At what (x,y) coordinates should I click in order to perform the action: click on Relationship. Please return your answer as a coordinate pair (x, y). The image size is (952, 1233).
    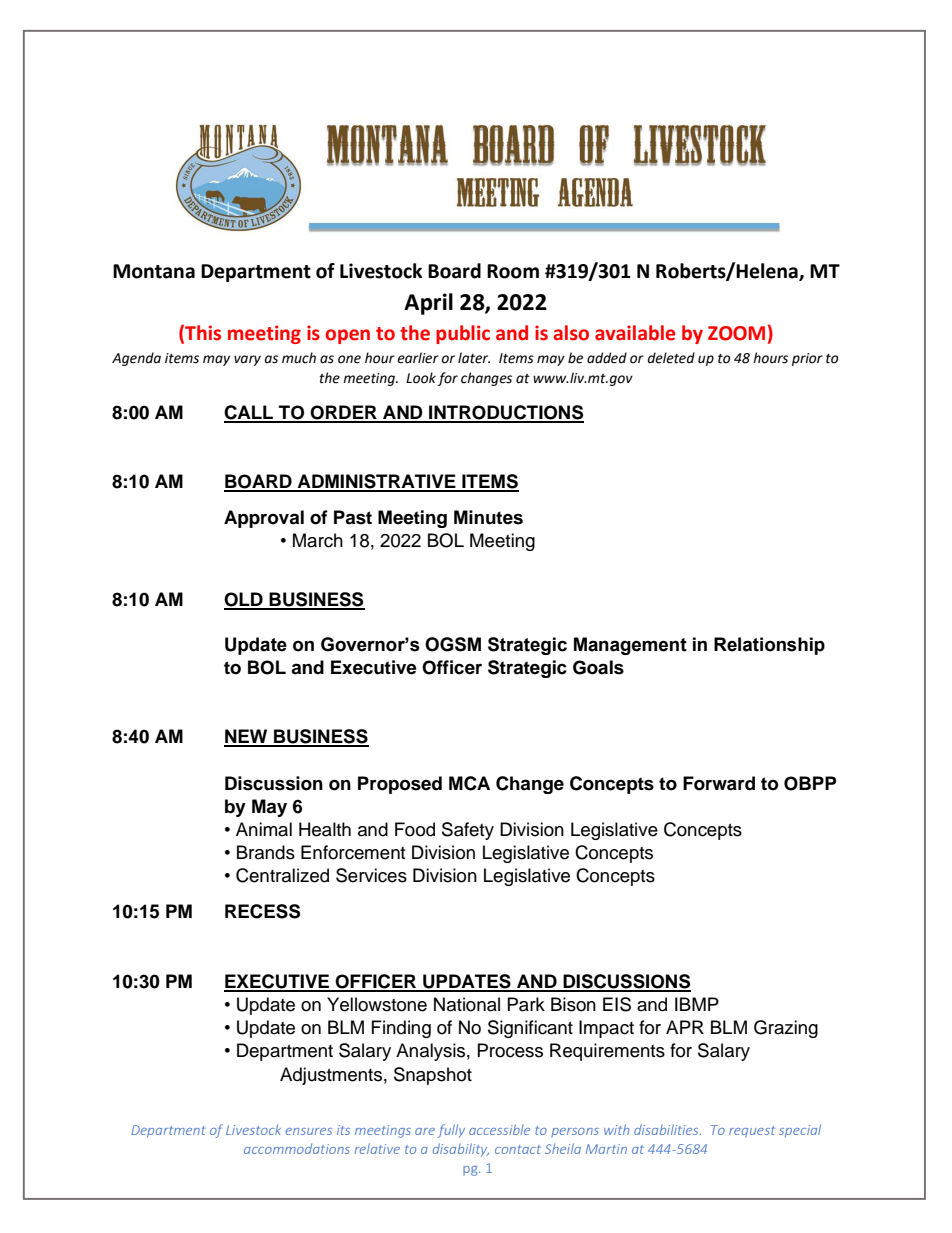
    Looking at the image, I should click on (769, 646).
